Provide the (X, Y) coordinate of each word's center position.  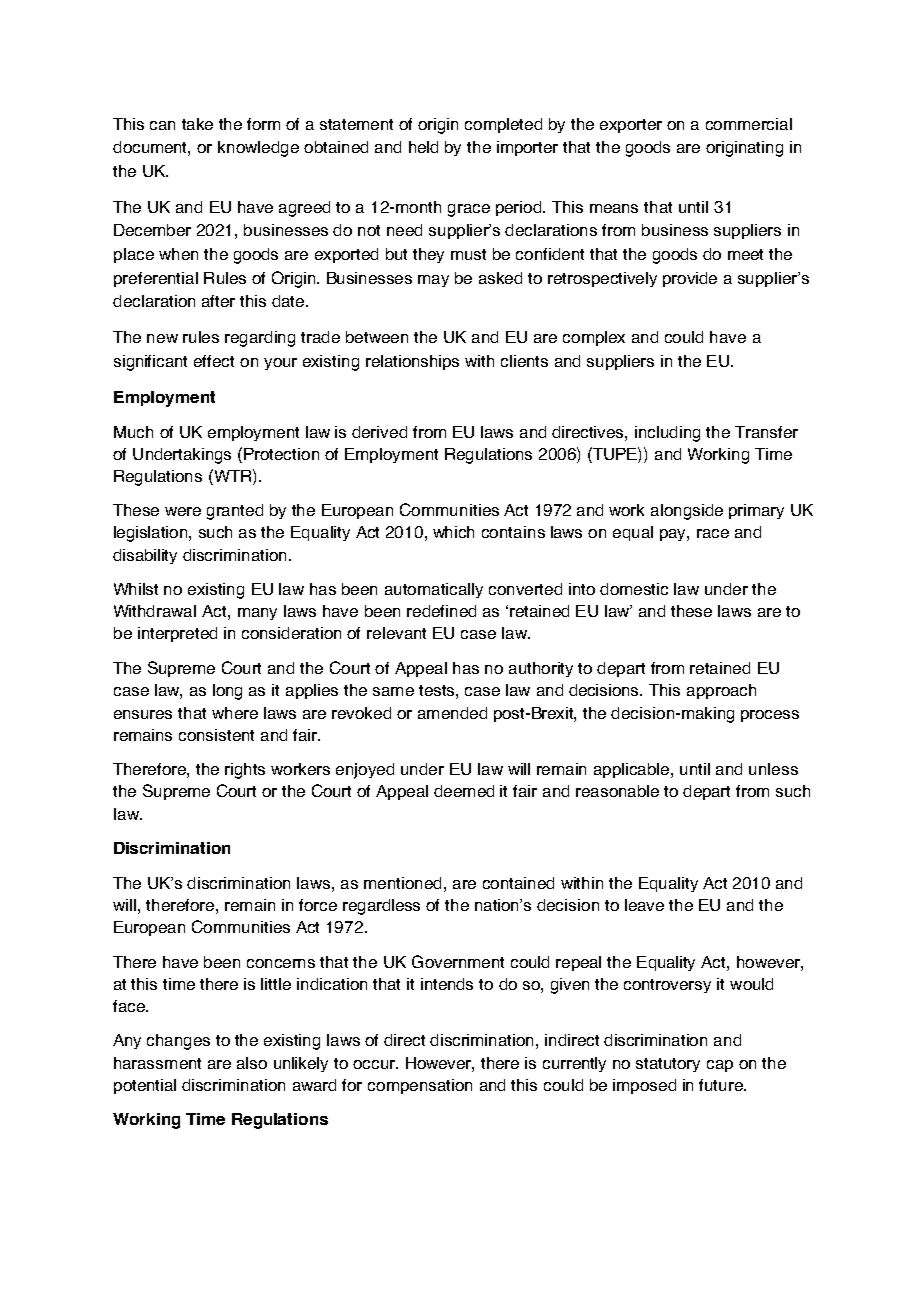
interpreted (177, 634)
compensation (420, 1086)
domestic (634, 589)
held (423, 147)
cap (720, 1066)
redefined (441, 611)
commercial (749, 124)
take (197, 124)
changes (178, 1042)
